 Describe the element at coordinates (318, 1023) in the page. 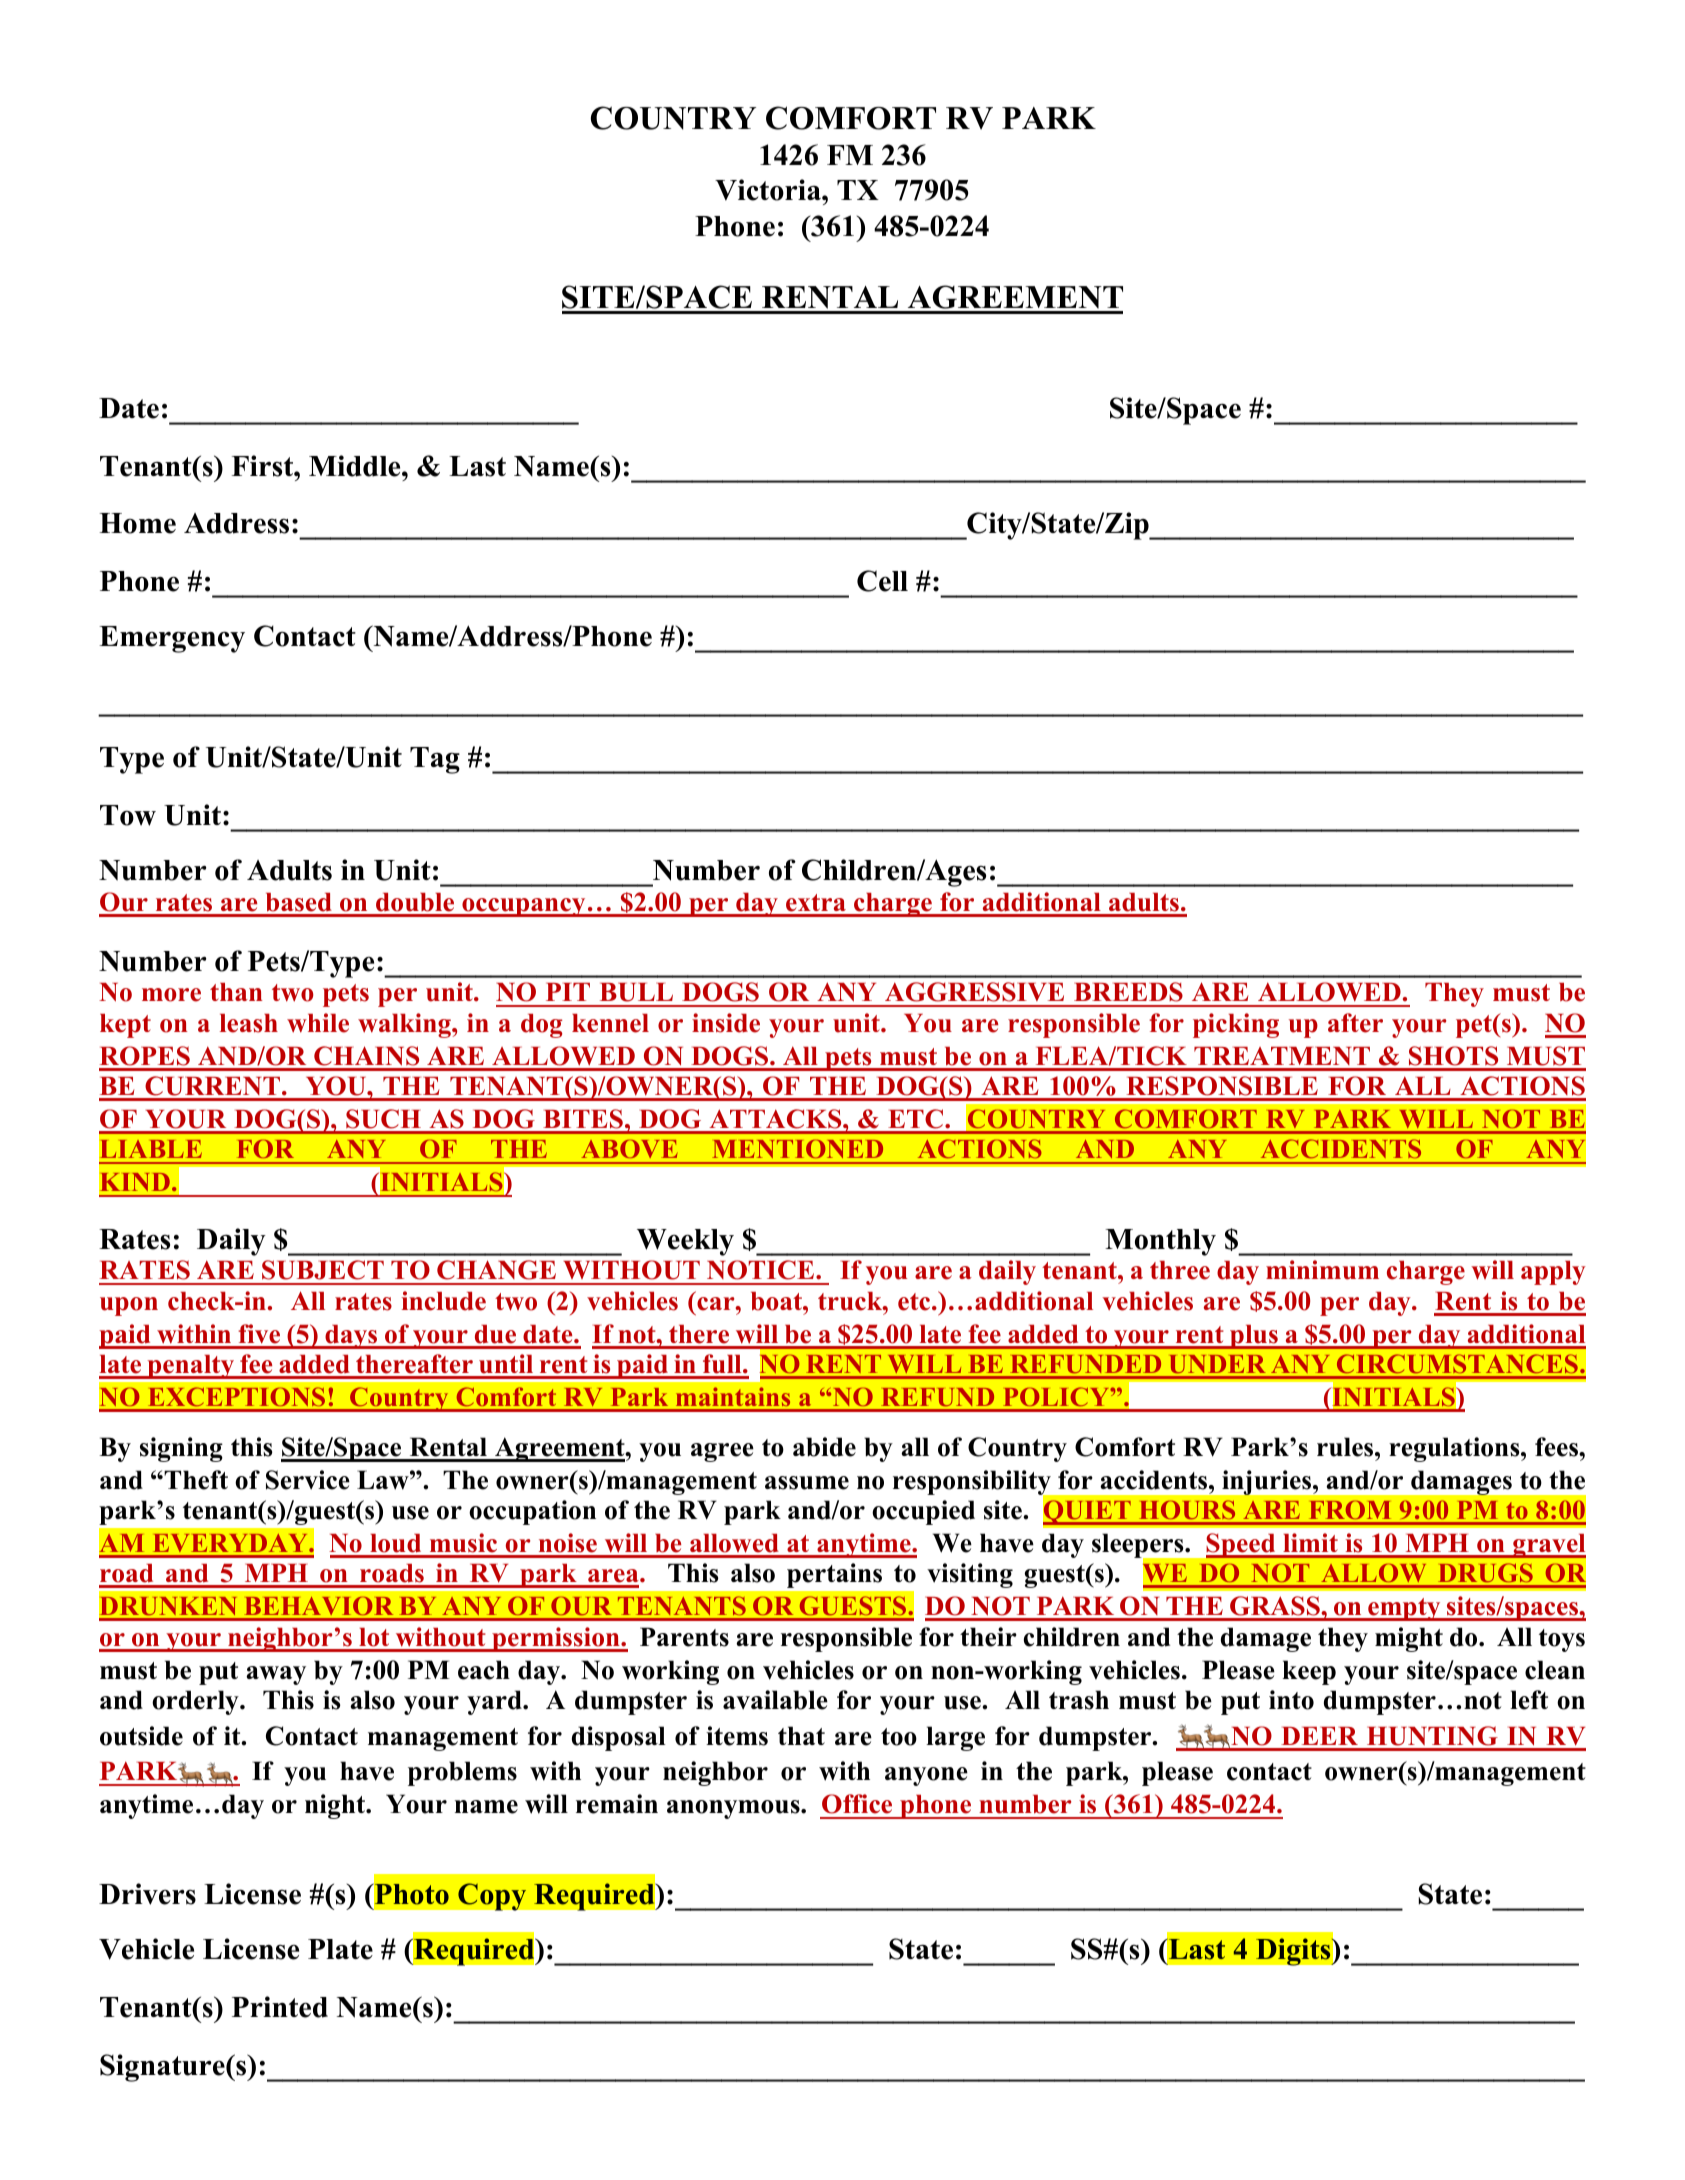

I see `while` at that location.
